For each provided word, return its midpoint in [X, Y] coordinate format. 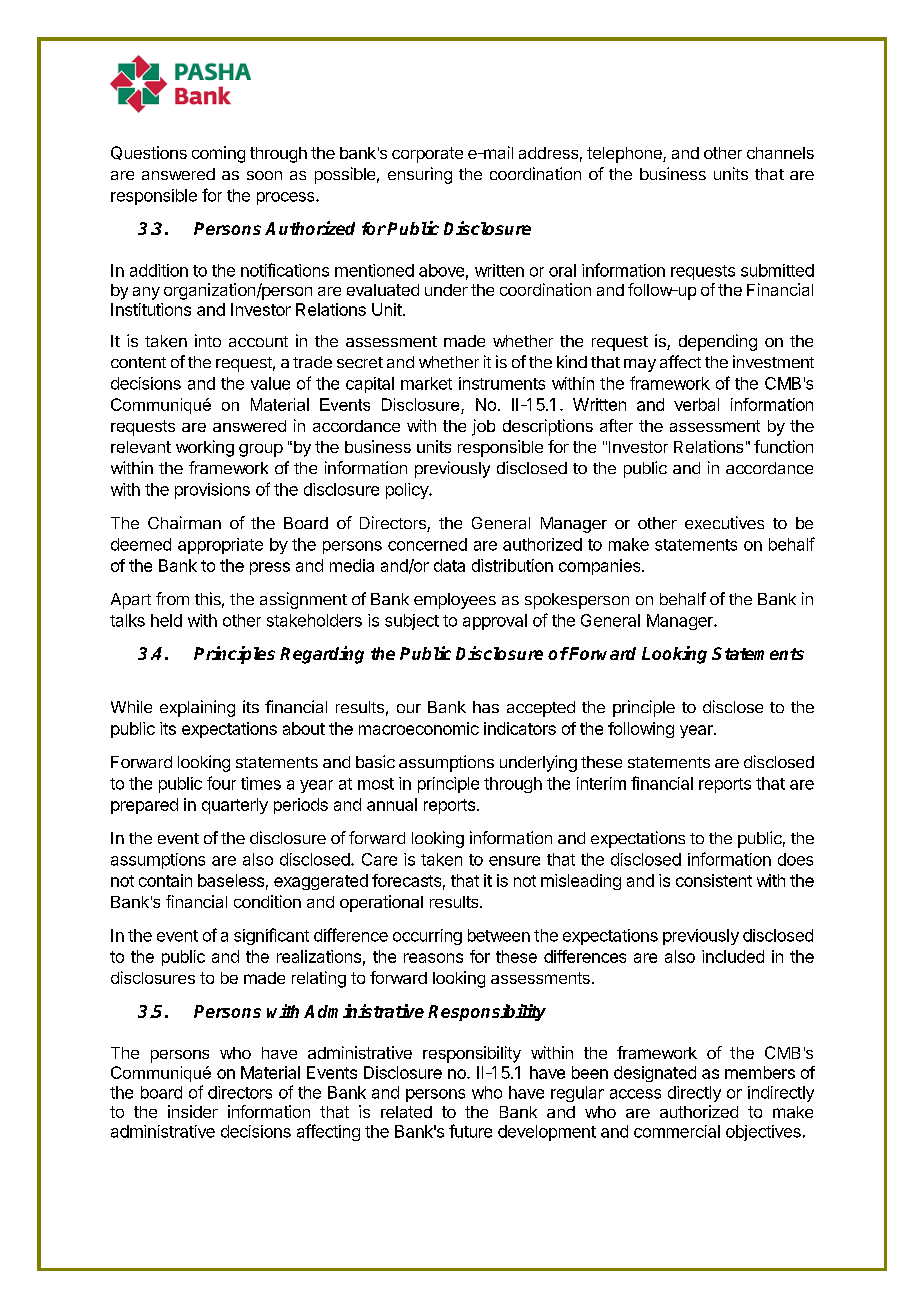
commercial [677, 1131]
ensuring [420, 175]
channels [780, 153]
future [470, 1131]
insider [193, 1111]
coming [218, 154]
